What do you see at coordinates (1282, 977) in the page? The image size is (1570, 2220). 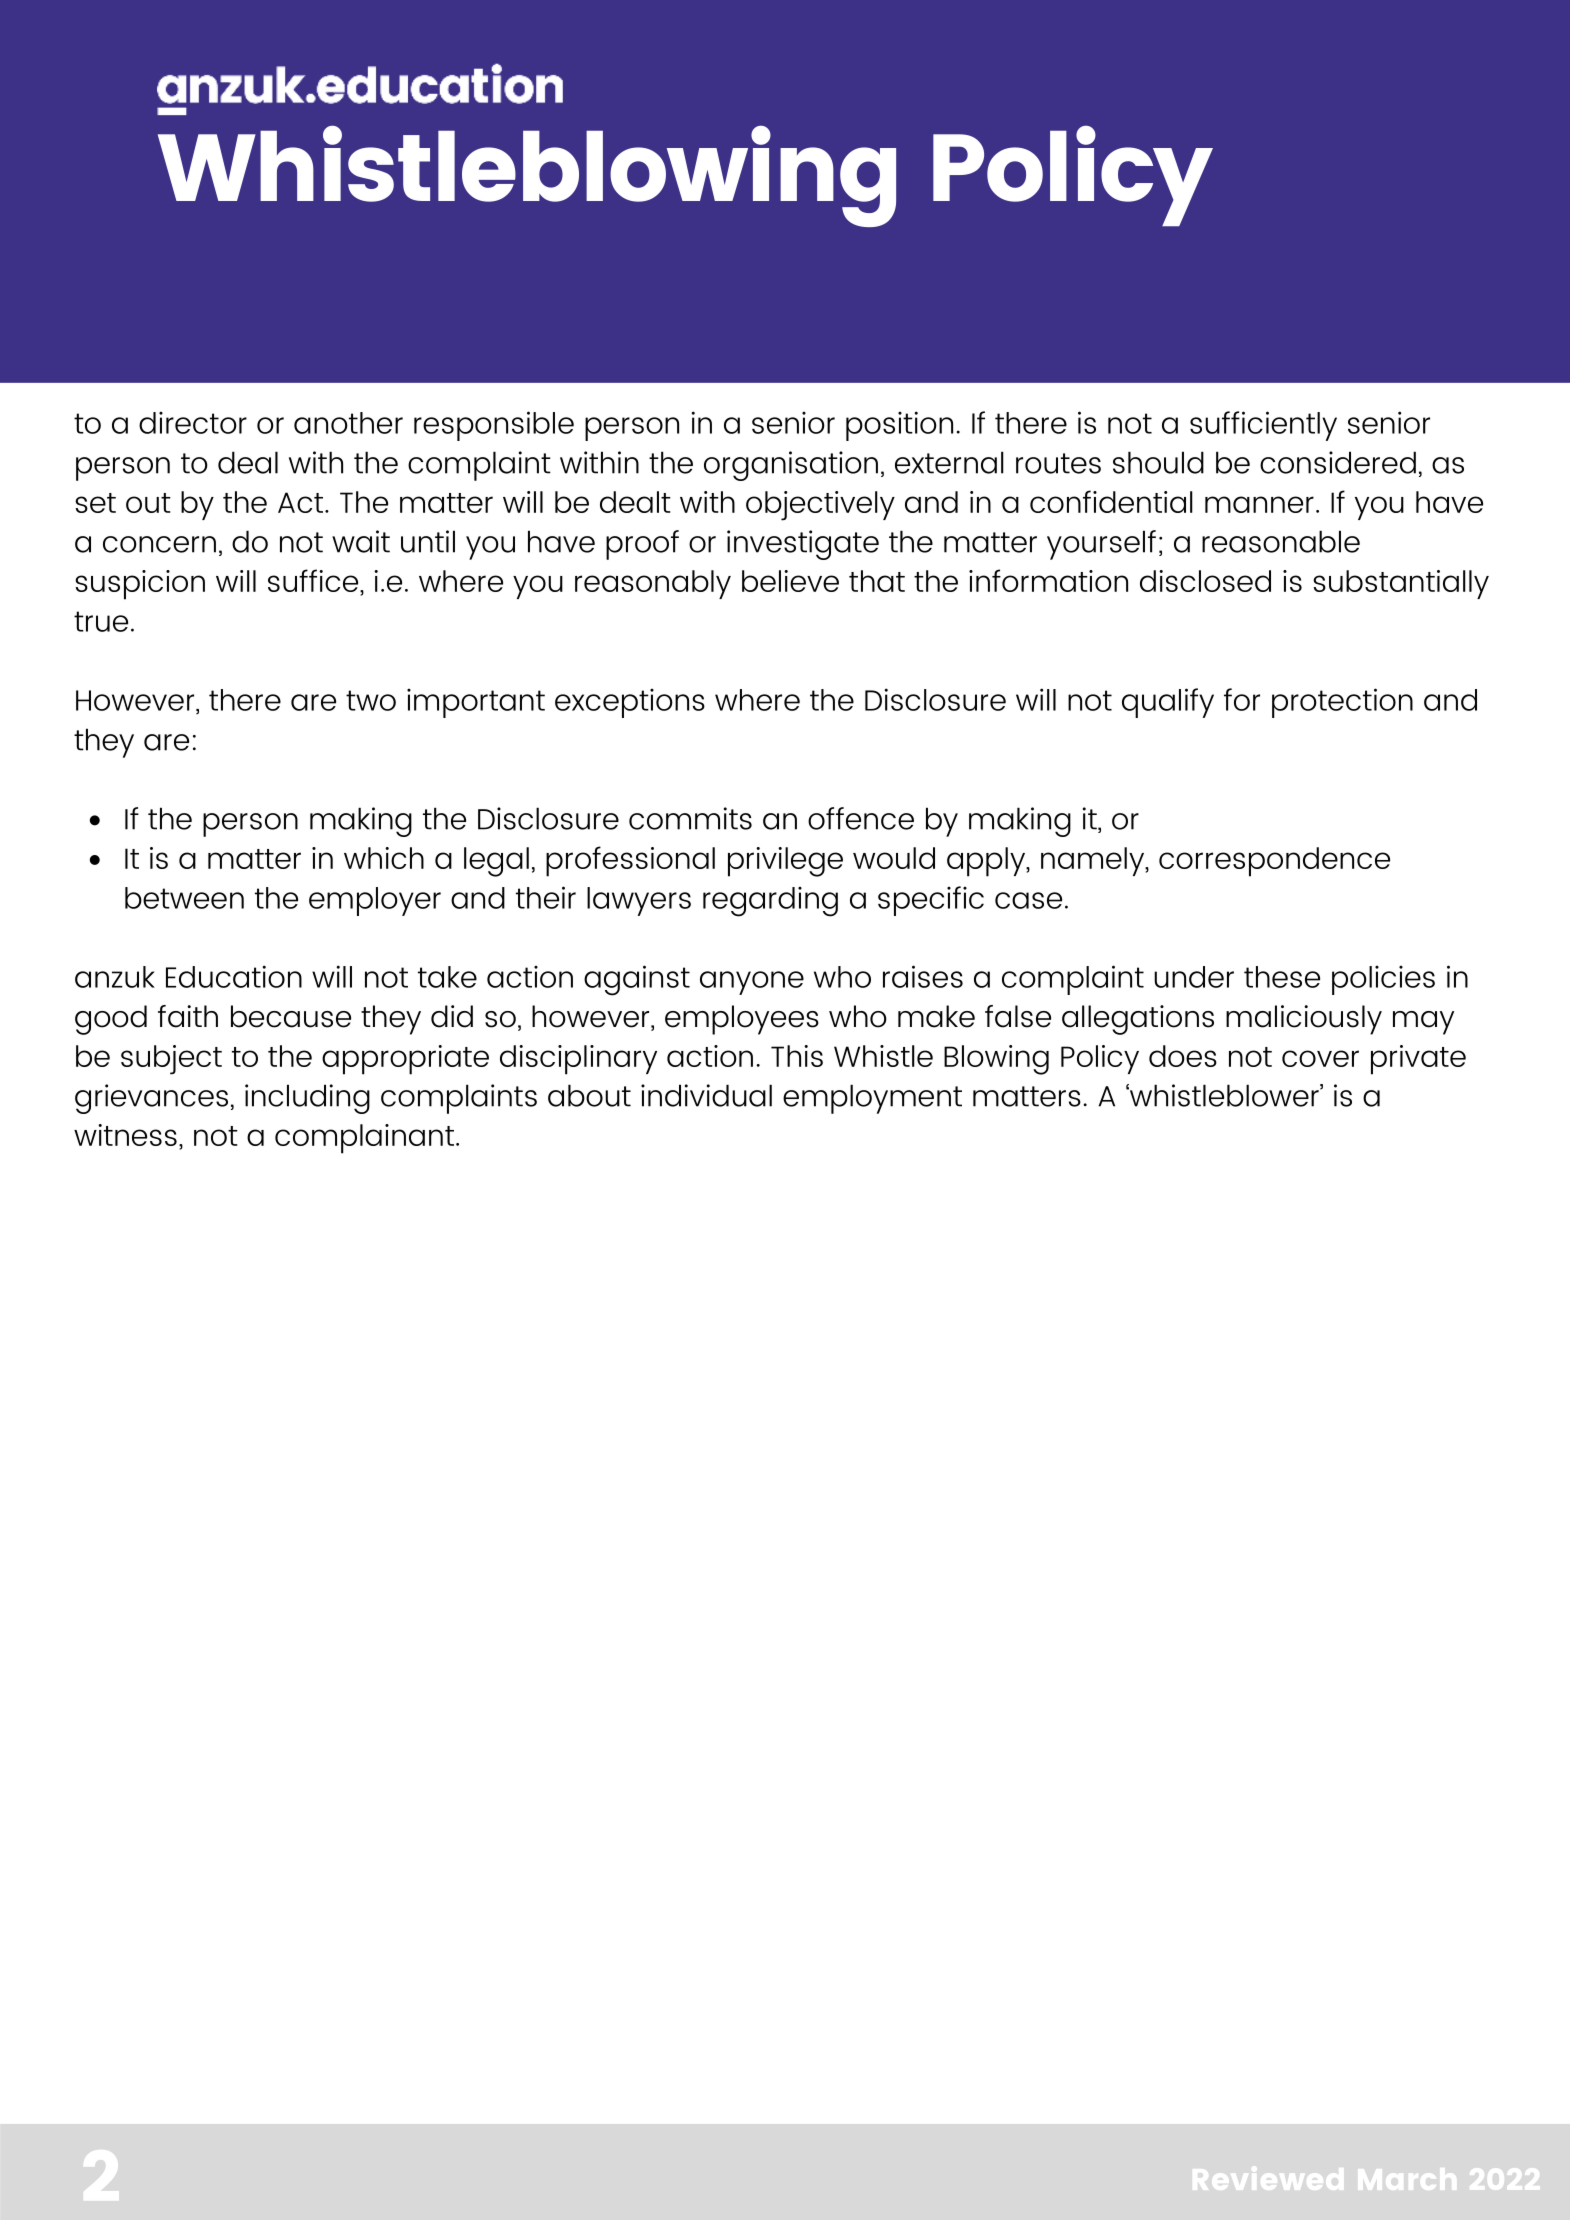 I see `these` at bounding box center [1282, 977].
